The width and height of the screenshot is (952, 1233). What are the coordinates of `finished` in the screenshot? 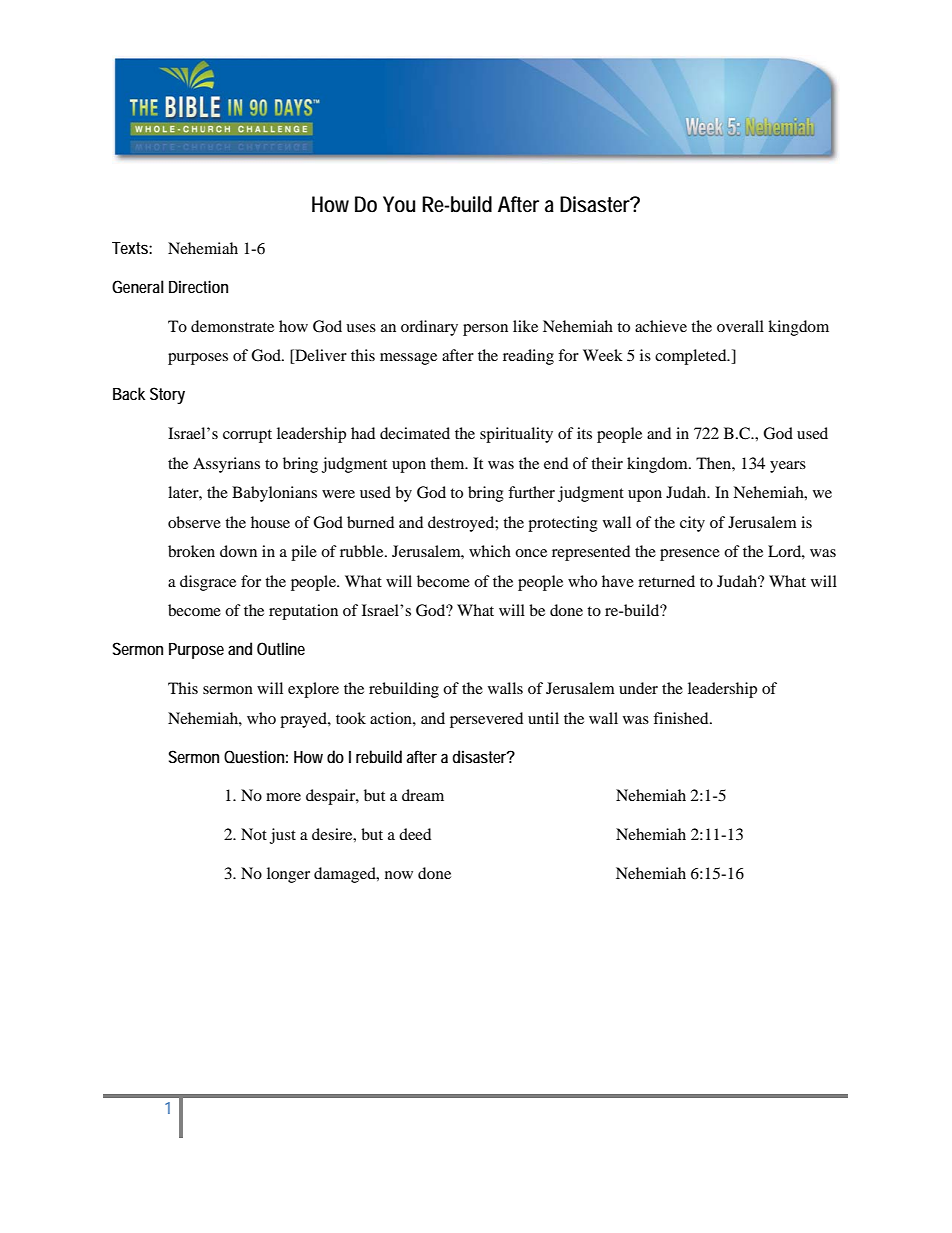 It's located at (682, 718).
